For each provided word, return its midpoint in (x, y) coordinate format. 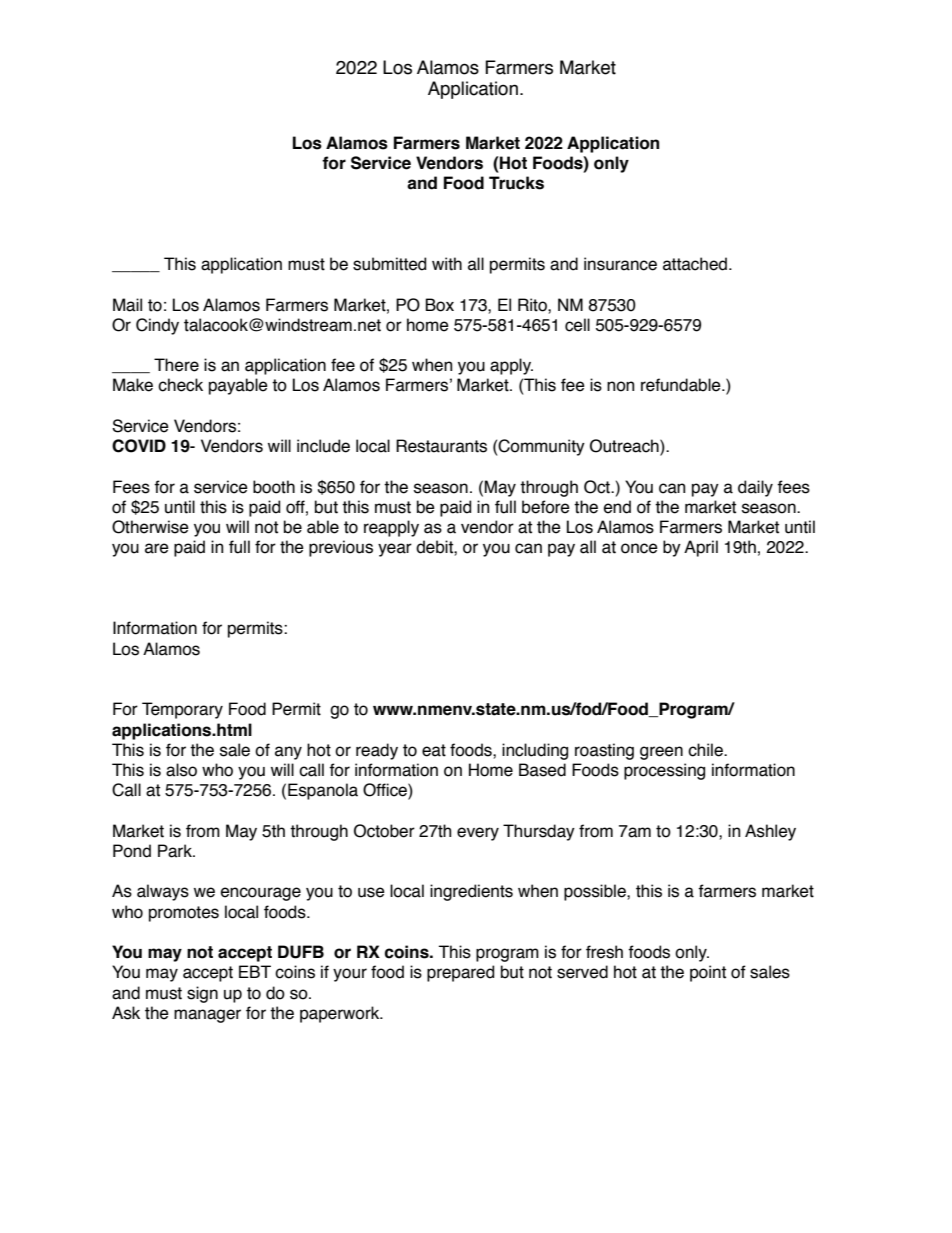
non (620, 386)
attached (695, 264)
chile (706, 750)
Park (176, 851)
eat (434, 750)
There (176, 365)
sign (202, 994)
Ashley (770, 832)
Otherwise (150, 527)
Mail (127, 305)
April (701, 548)
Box (439, 305)
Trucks (516, 183)
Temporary (182, 710)
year (395, 550)
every (478, 834)
